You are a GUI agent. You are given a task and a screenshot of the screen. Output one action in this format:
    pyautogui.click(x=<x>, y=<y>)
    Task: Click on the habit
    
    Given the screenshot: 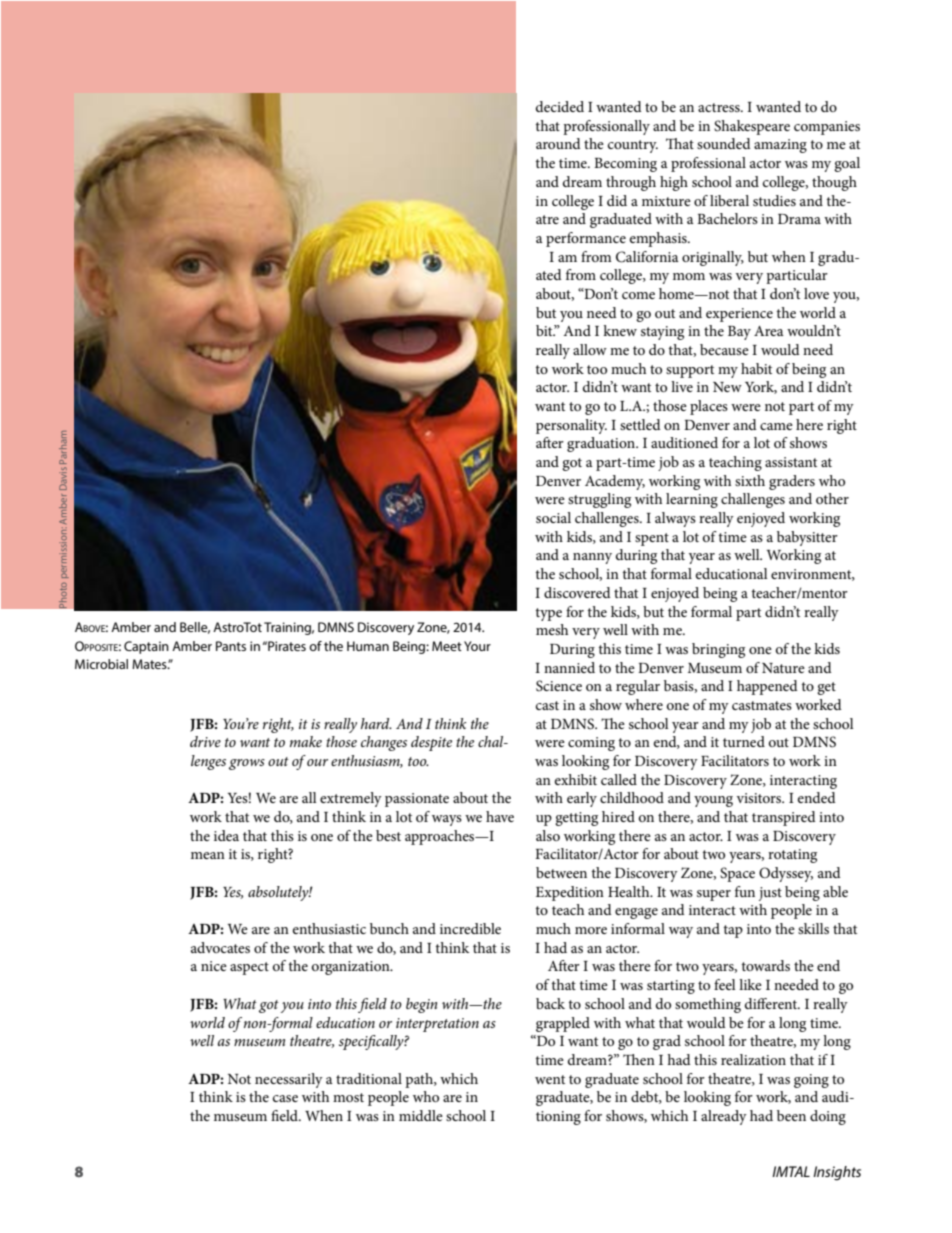 What is the action you would take?
    pyautogui.click(x=756, y=368)
